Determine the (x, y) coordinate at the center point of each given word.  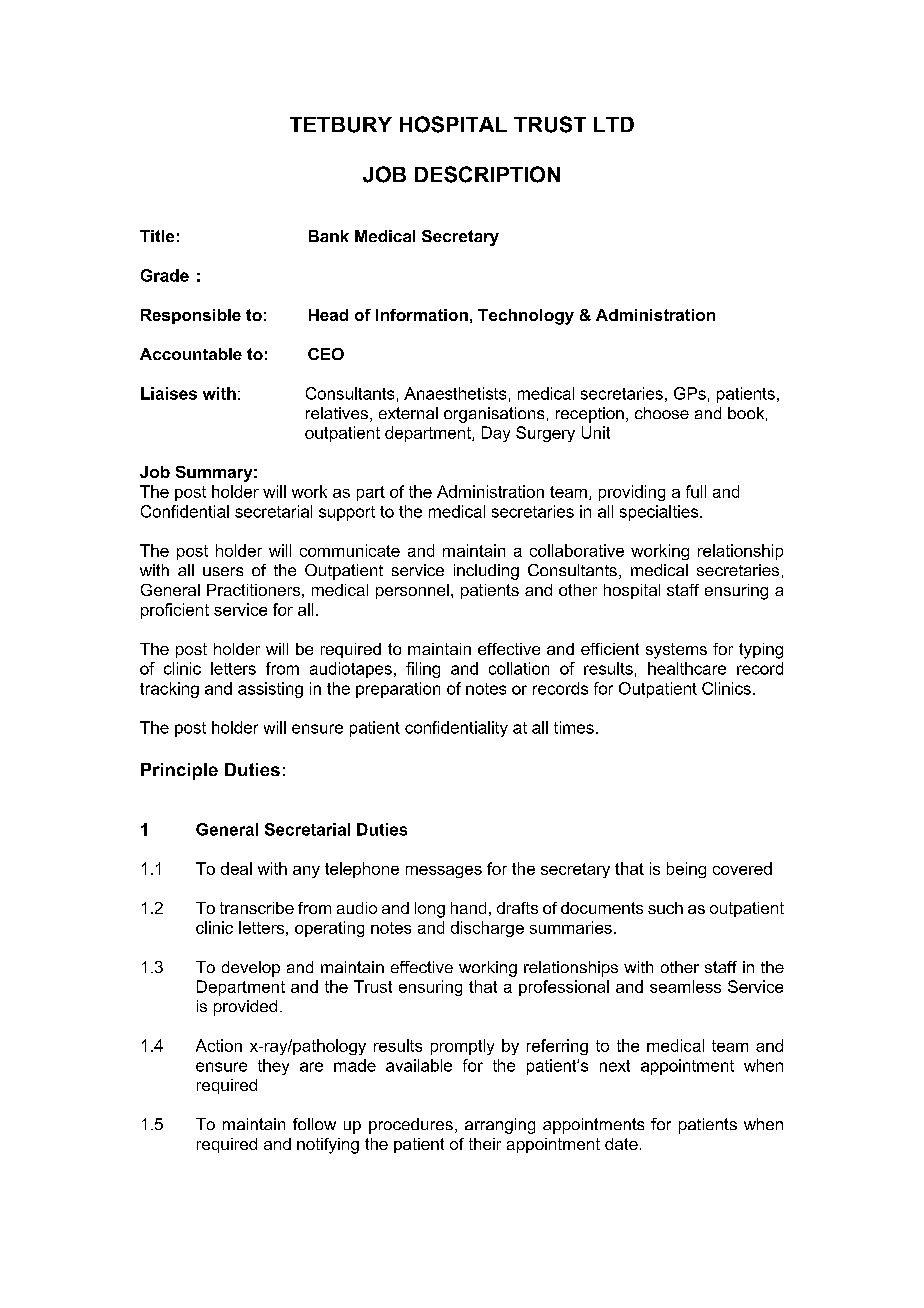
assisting (270, 690)
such (665, 908)
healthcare (687, 668)
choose (662, 413)
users (223, 571)
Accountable (191, 354)
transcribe (257, 908)
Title (157, 236)
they (273, 1067)
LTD (614, 124)
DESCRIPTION (487, 174)
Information (422, 315)
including (486, 572)
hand (468, 908)
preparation (398, 690)
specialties (660, 513)
